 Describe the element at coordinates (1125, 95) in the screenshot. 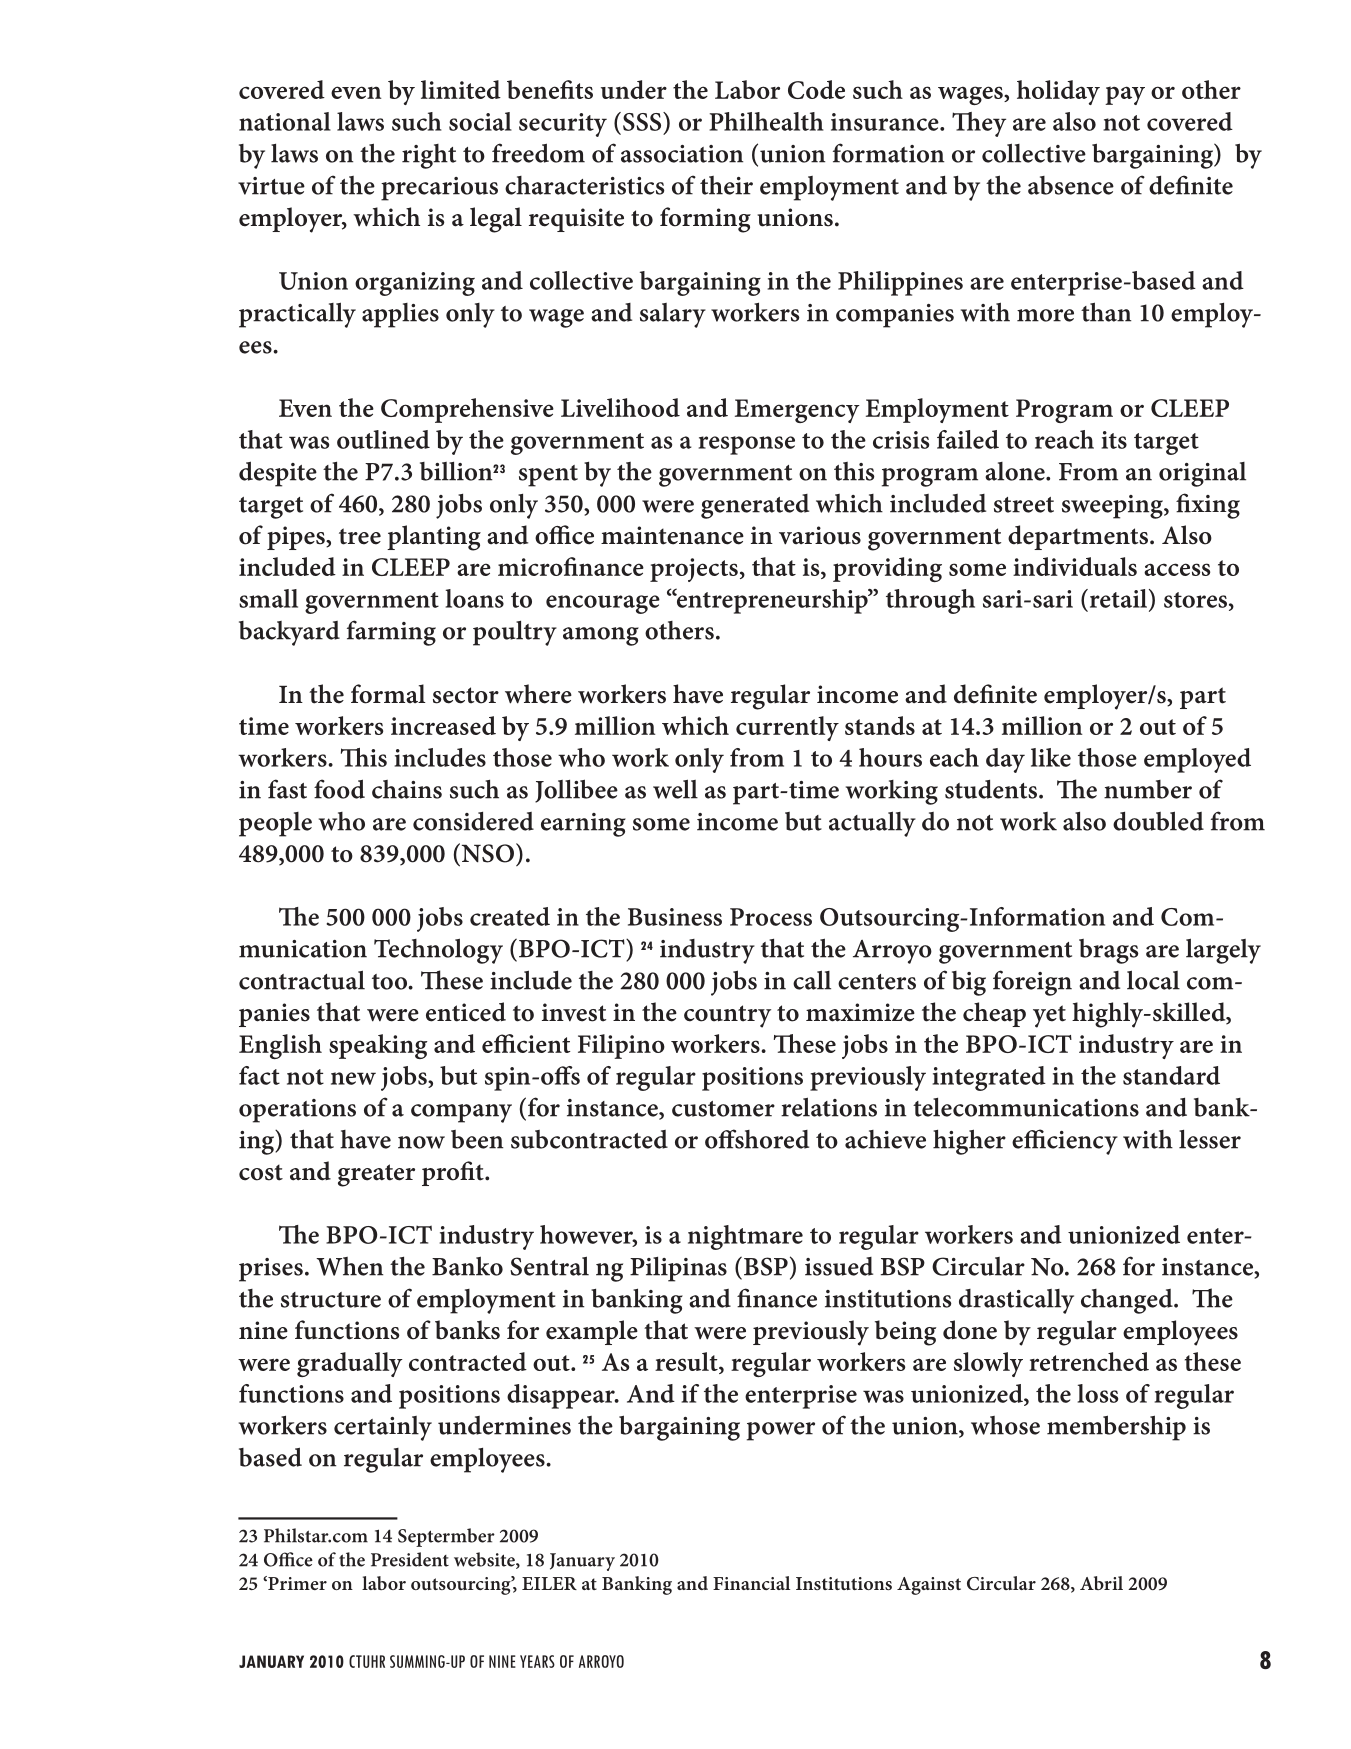

I see `pay` at that location.
